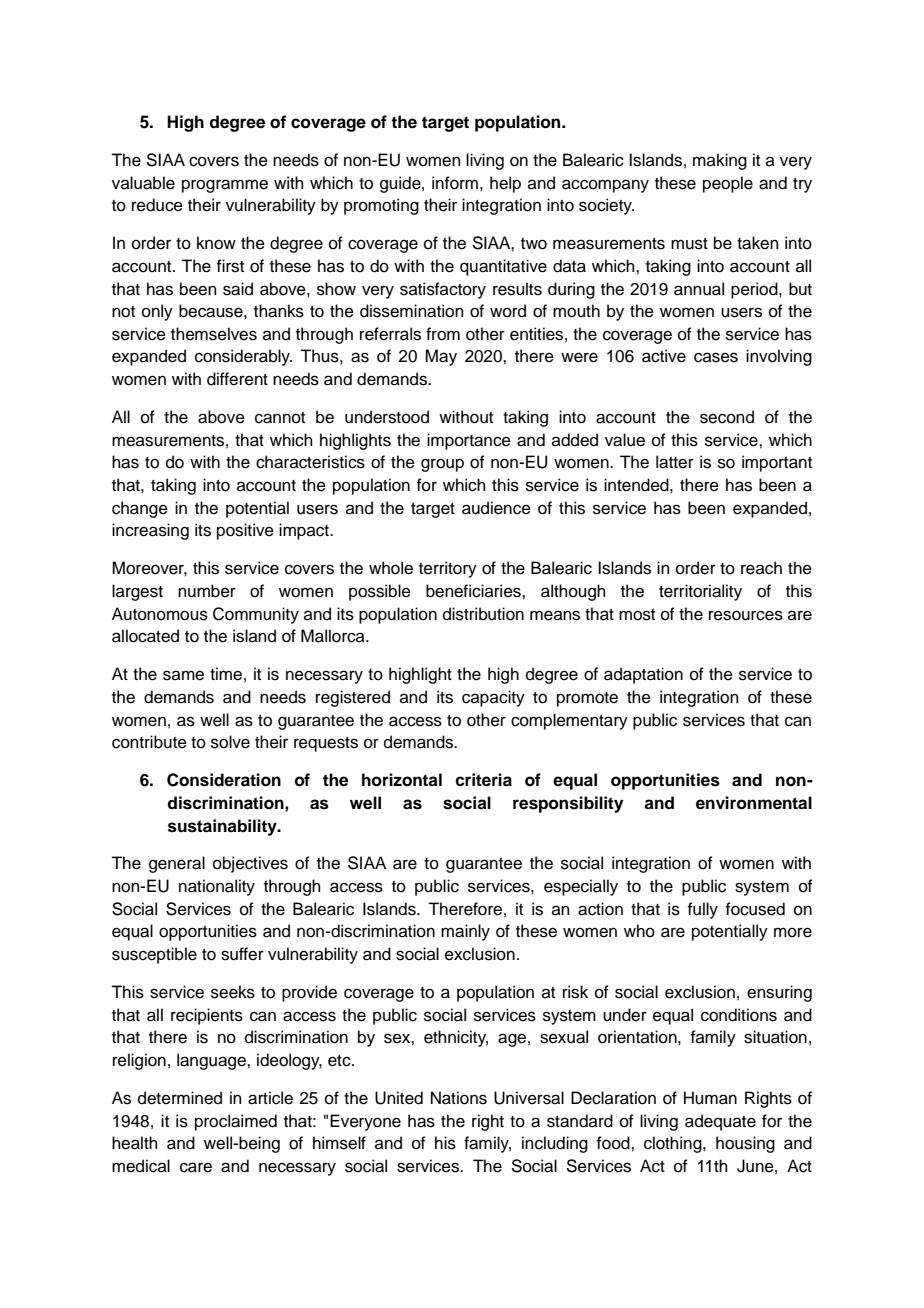  What do you see at coordinates (505, 184) in the screenshot?
I see `help` at bounding box center [505, 184].
